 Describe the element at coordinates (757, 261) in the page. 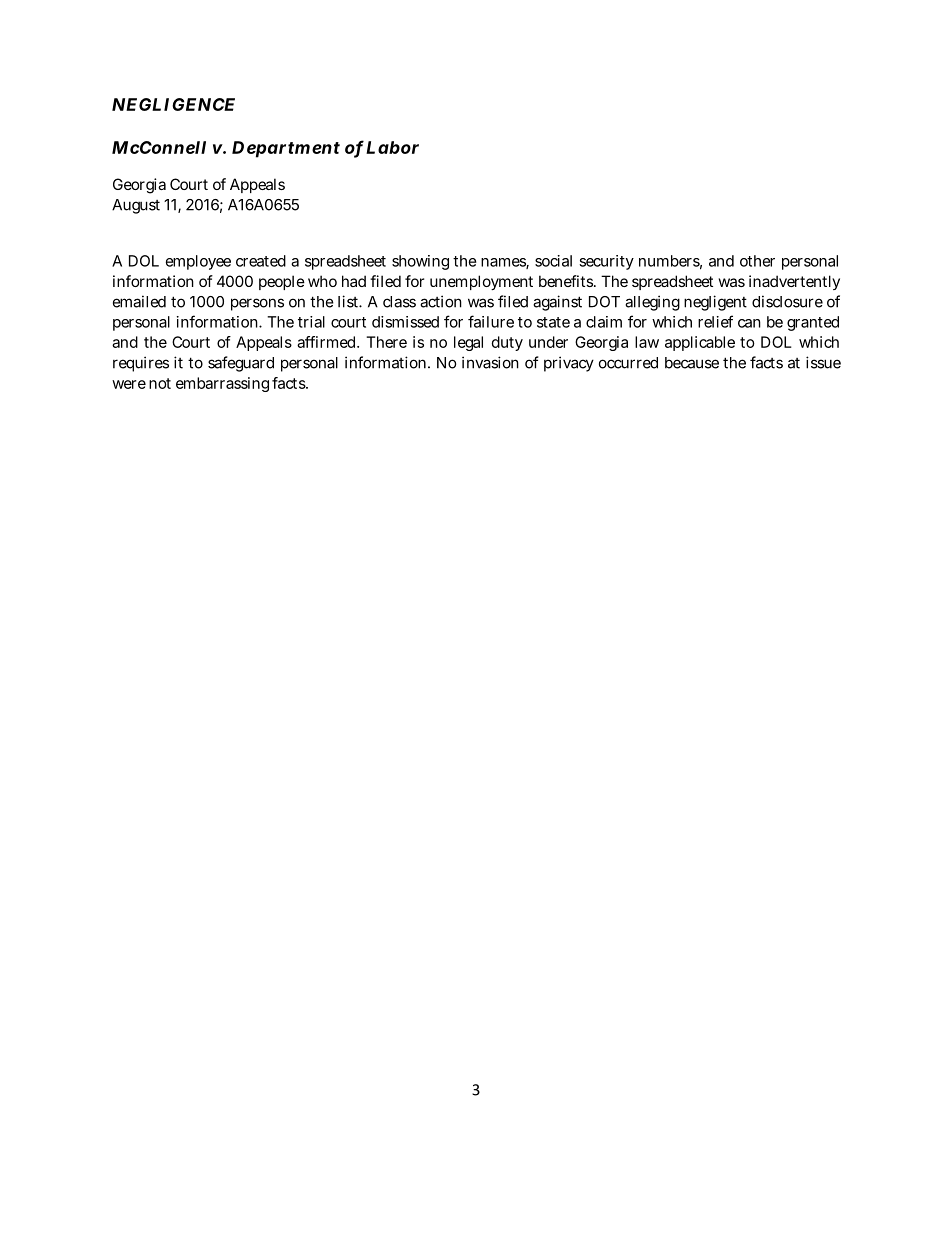

I see `other` at that location.
